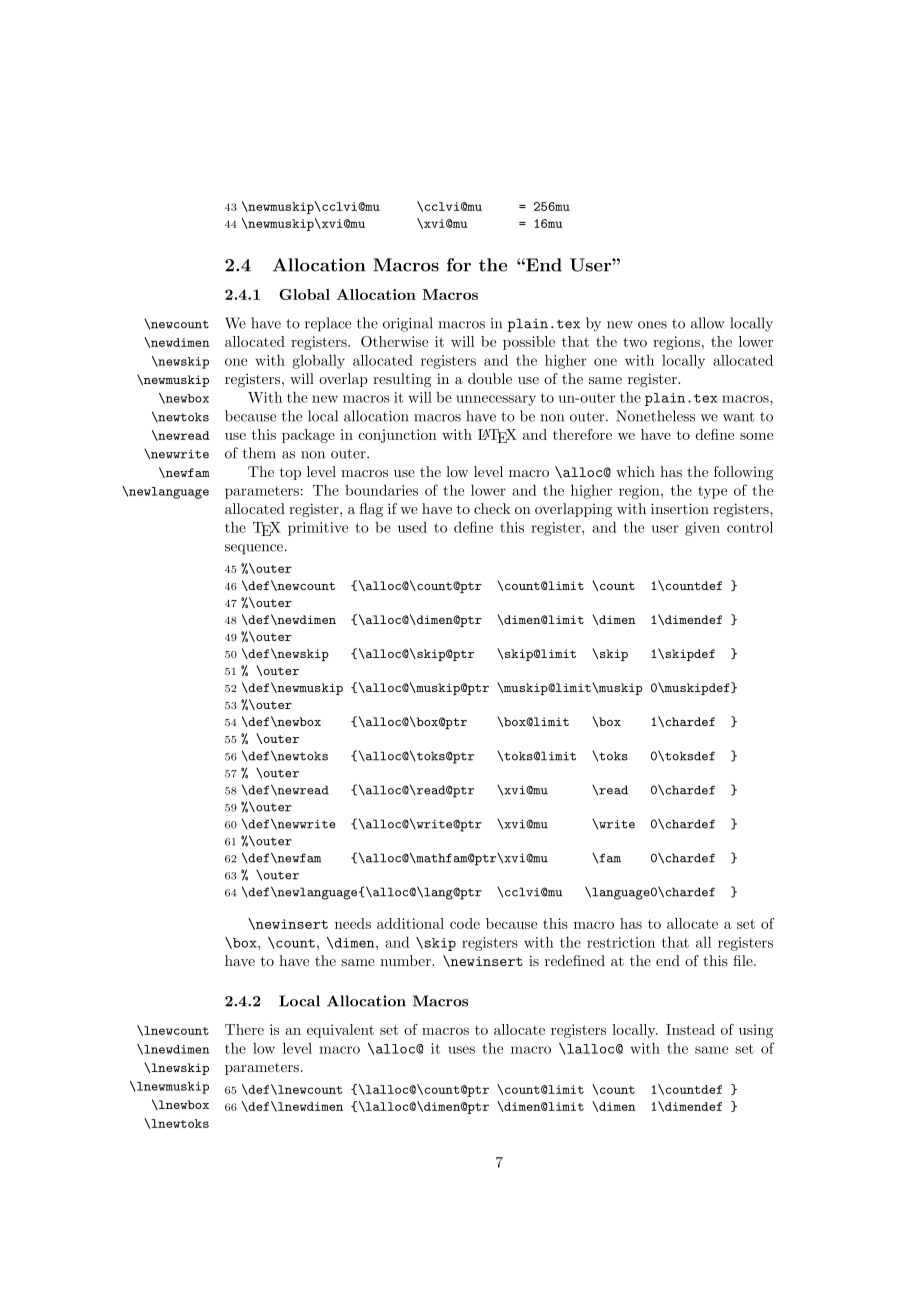 This screenshot has height=1308, width=924. What do you see at coordinates (744, 960) in the screenshot?
I see `file` at bounding box center [744, 960].
